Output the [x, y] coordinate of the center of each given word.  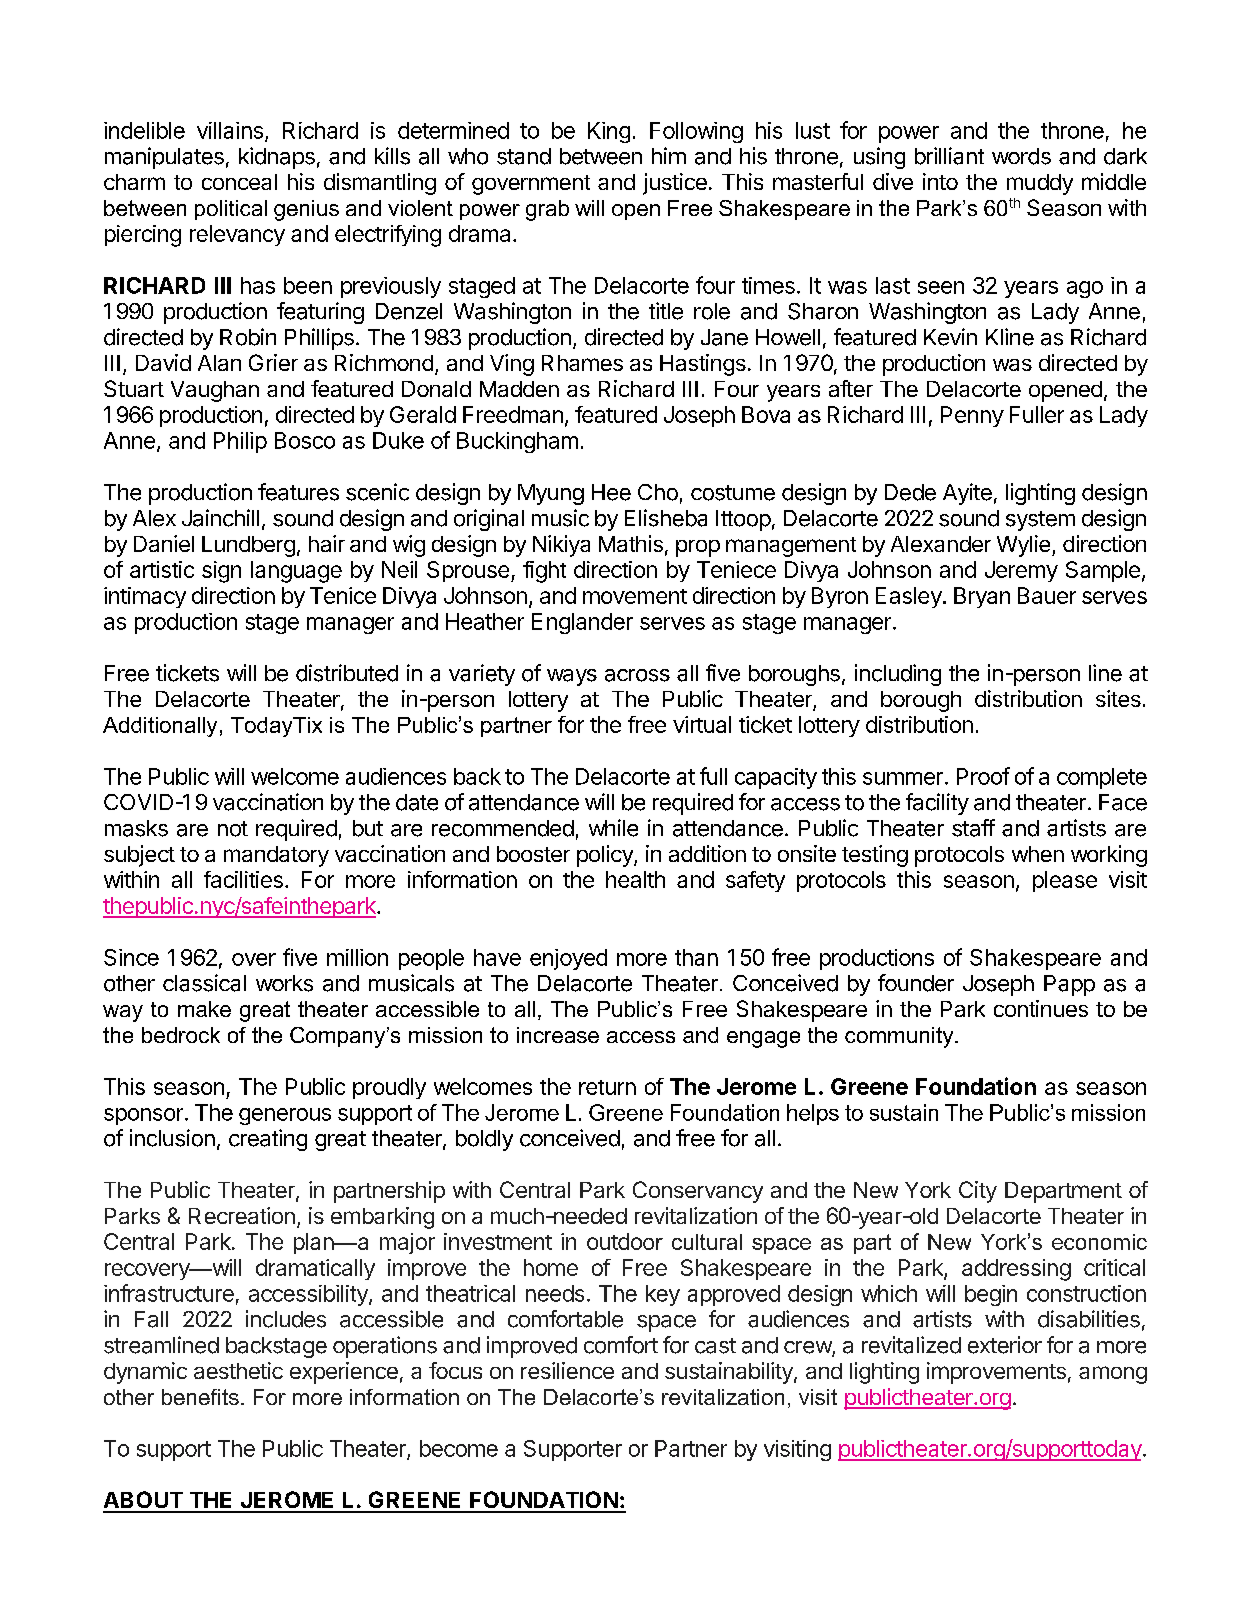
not [233, 829]
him [669, 155]
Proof [983, 776]
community [900, 1037]
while [613, 828]
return [607, 1087]
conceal [239, 182]
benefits [200, 1397]
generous [285, 1116]
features [298, 492]
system [1040, 521]
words [1021, 156]
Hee [611, 492]
